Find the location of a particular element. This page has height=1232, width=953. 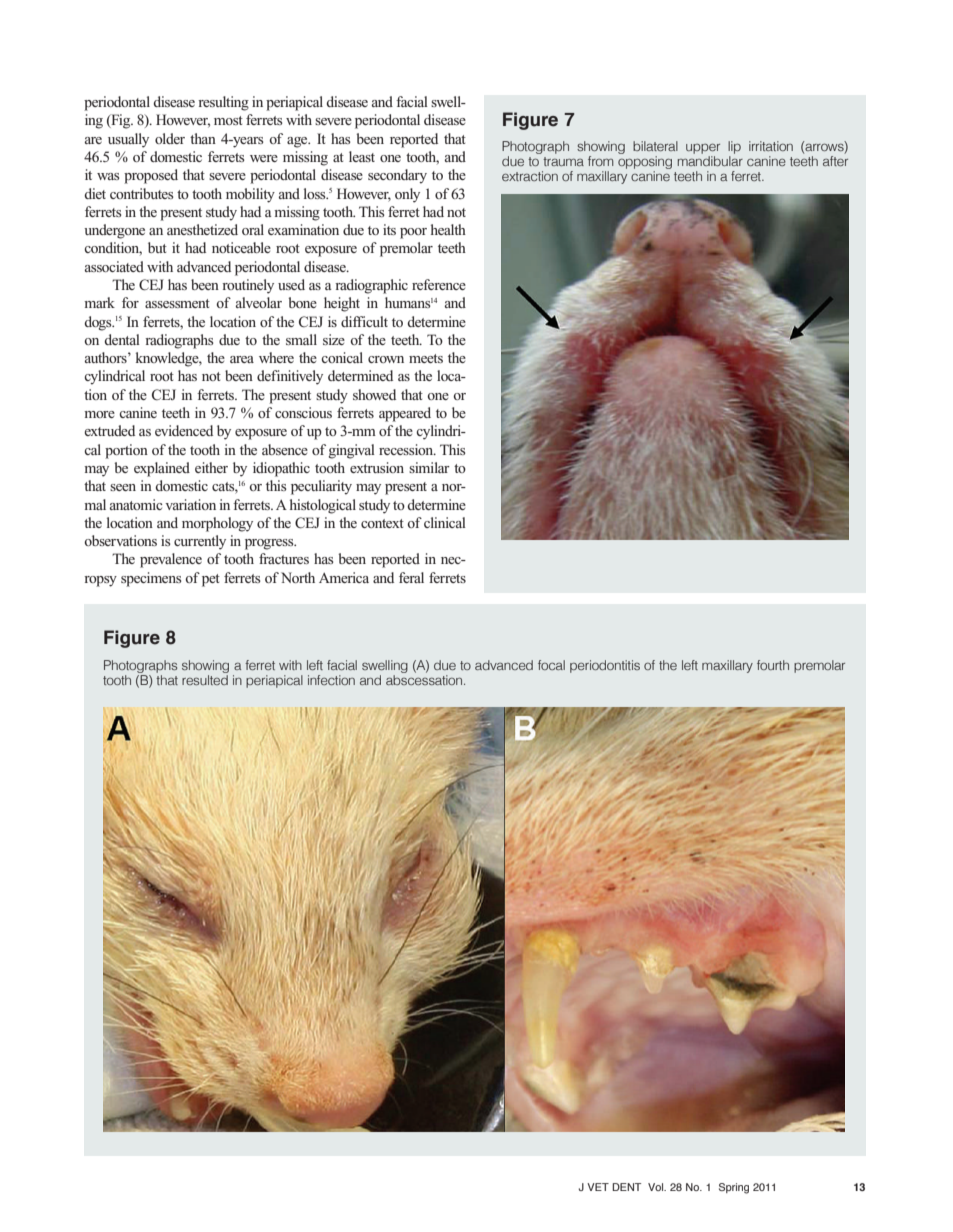

older is located at coordinates (170, 138).
